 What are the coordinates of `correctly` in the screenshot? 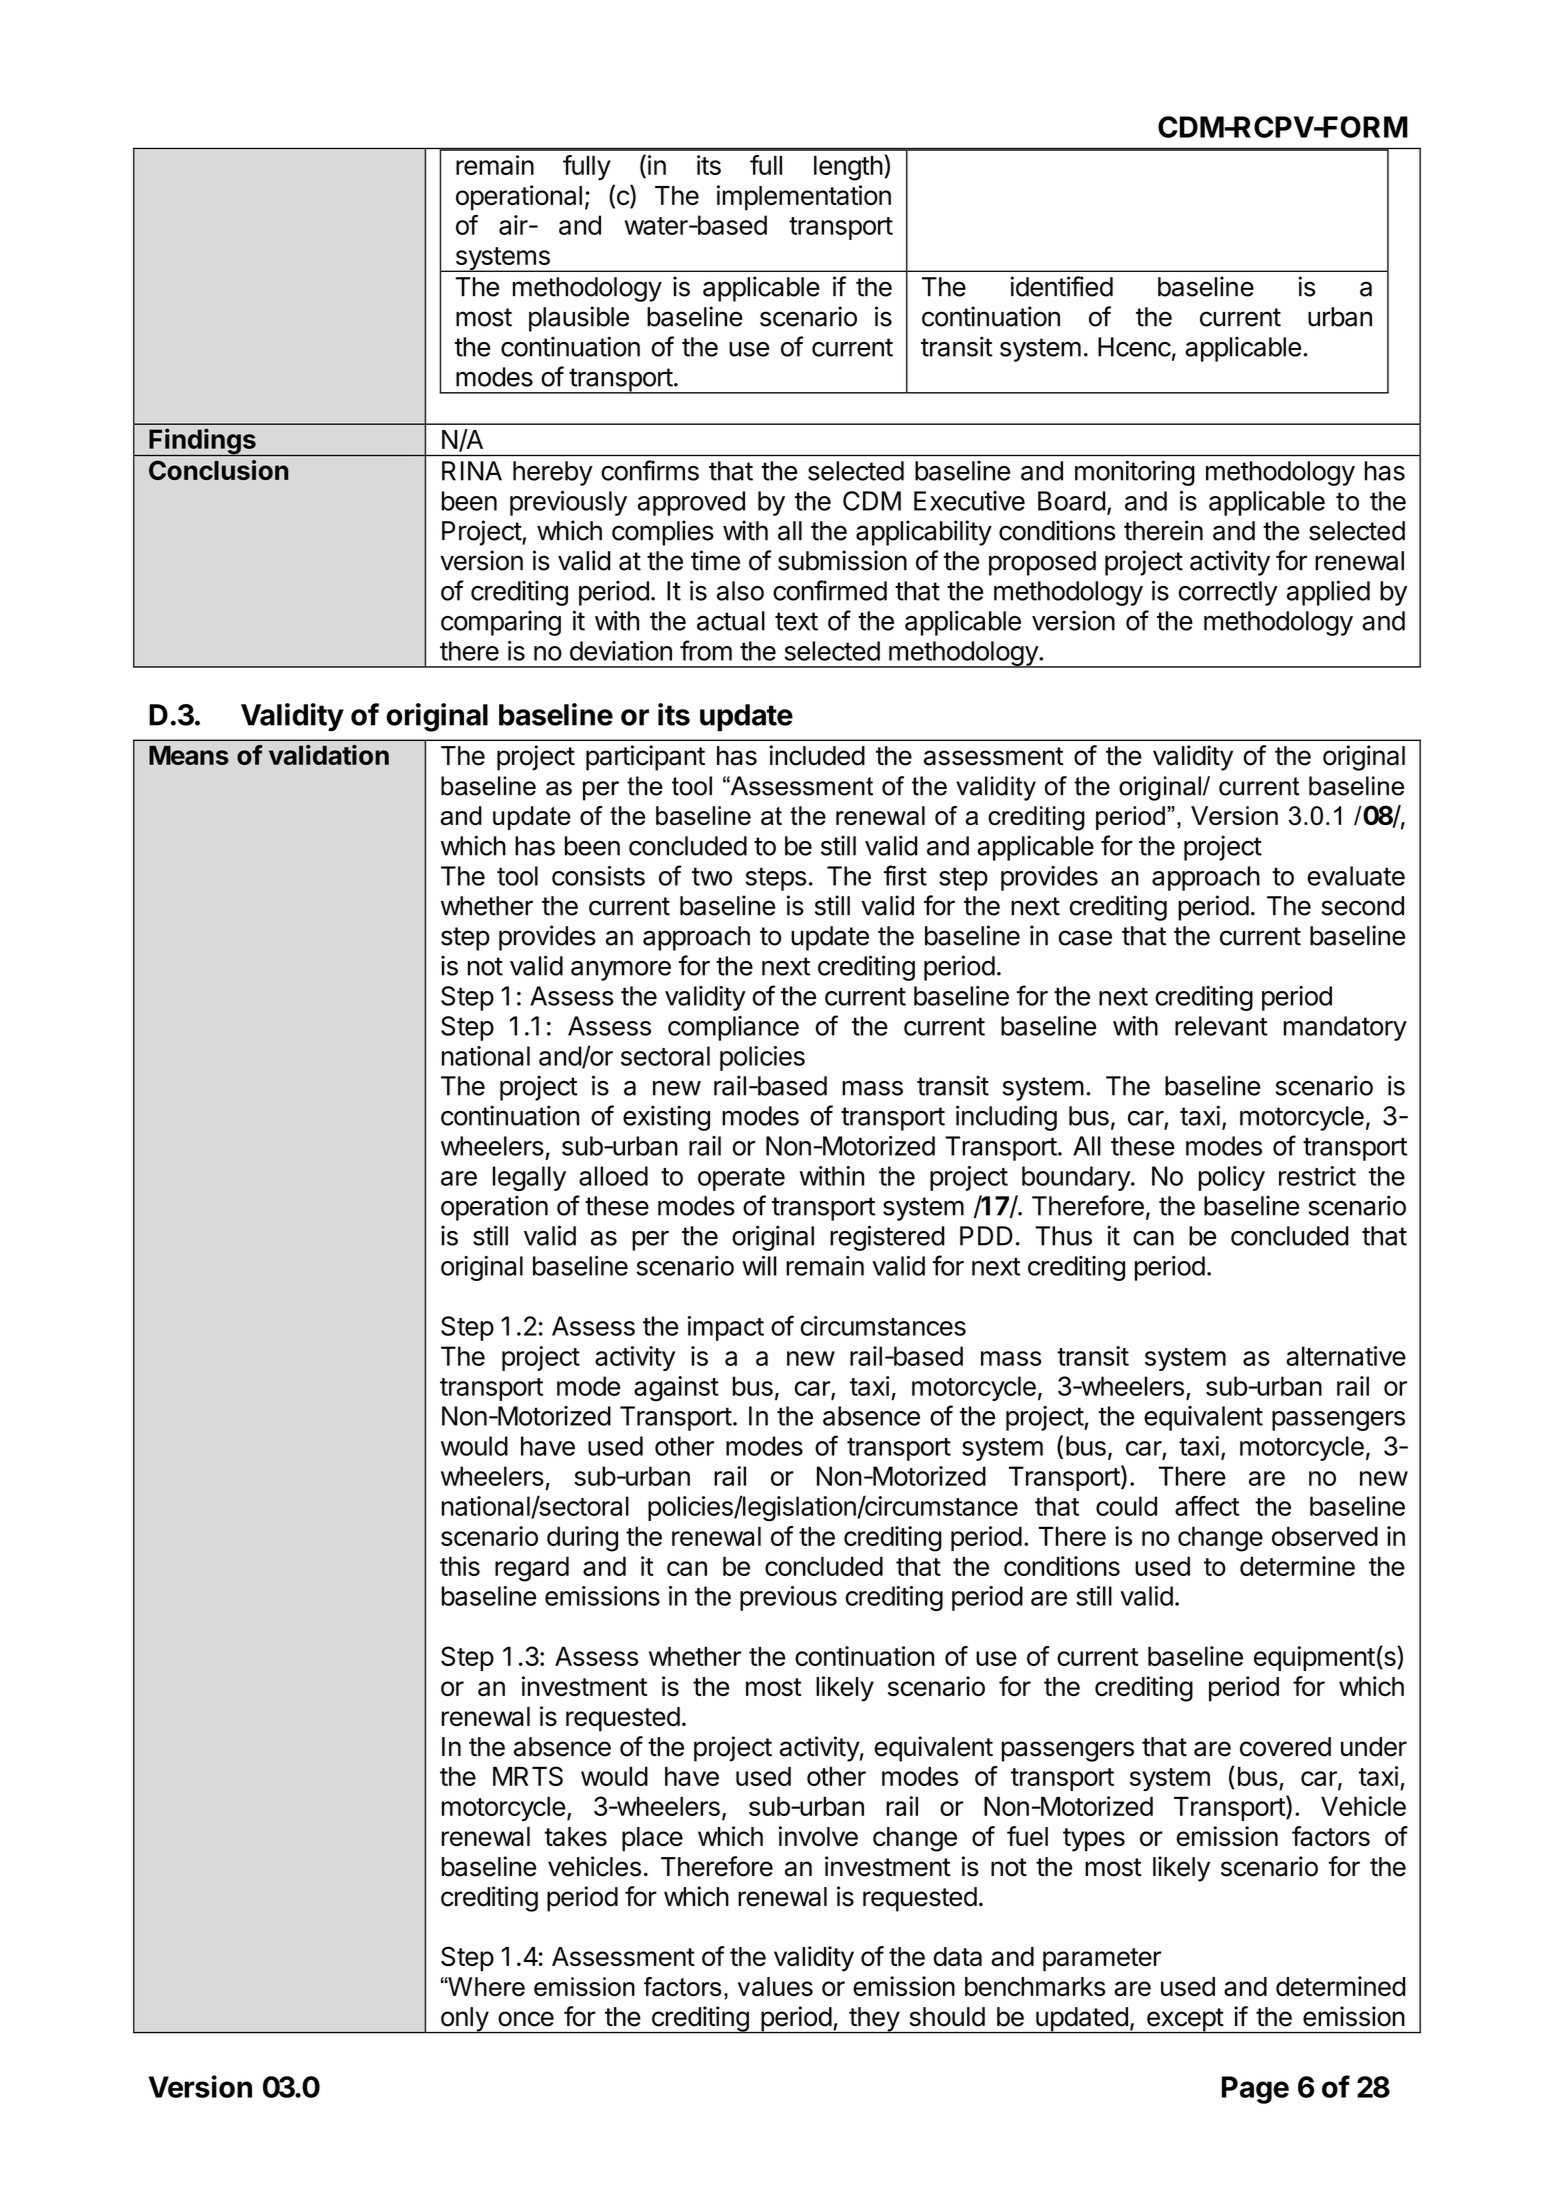 It's located at (1228, 593).
